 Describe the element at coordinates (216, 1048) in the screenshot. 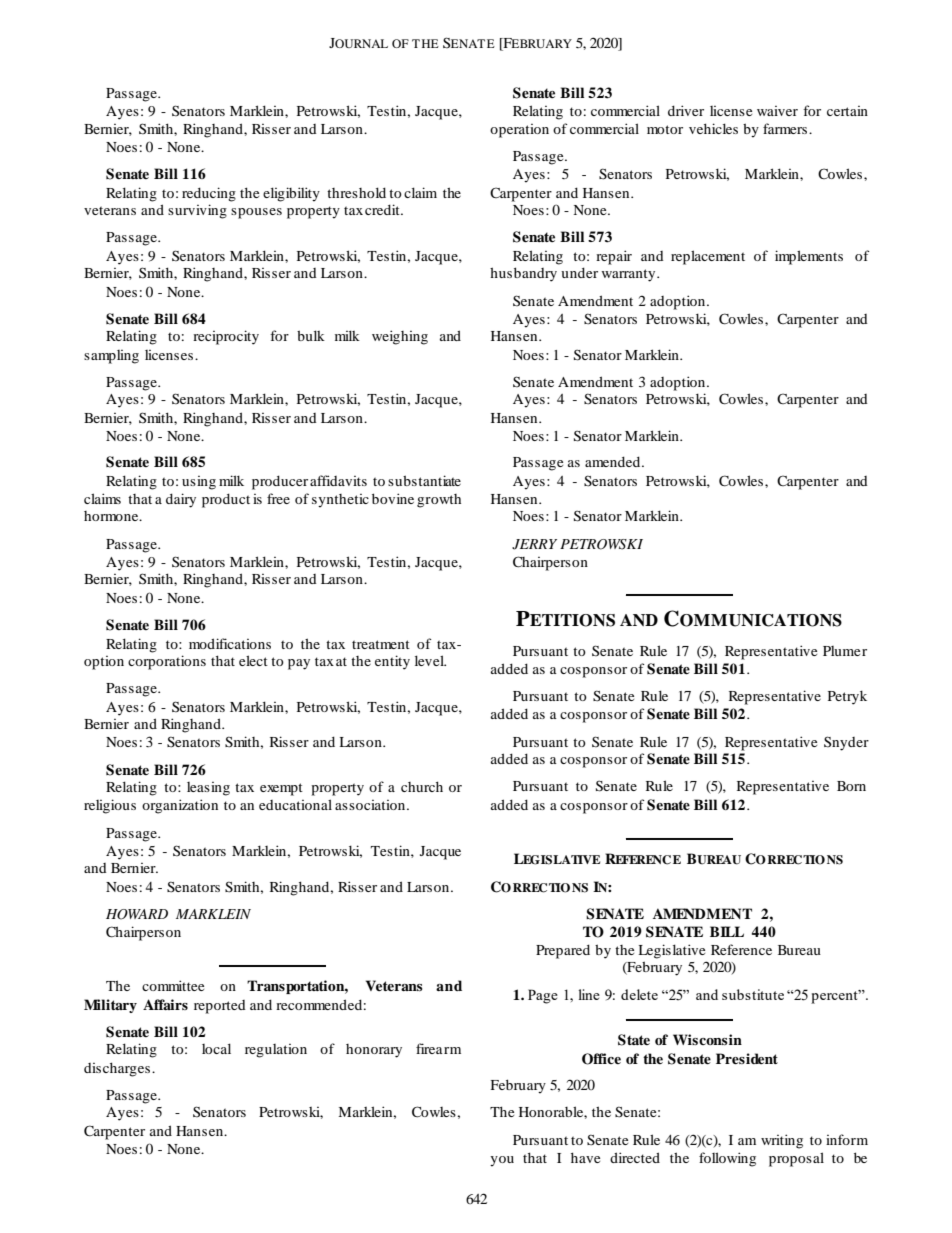

I see `local` at that location.
